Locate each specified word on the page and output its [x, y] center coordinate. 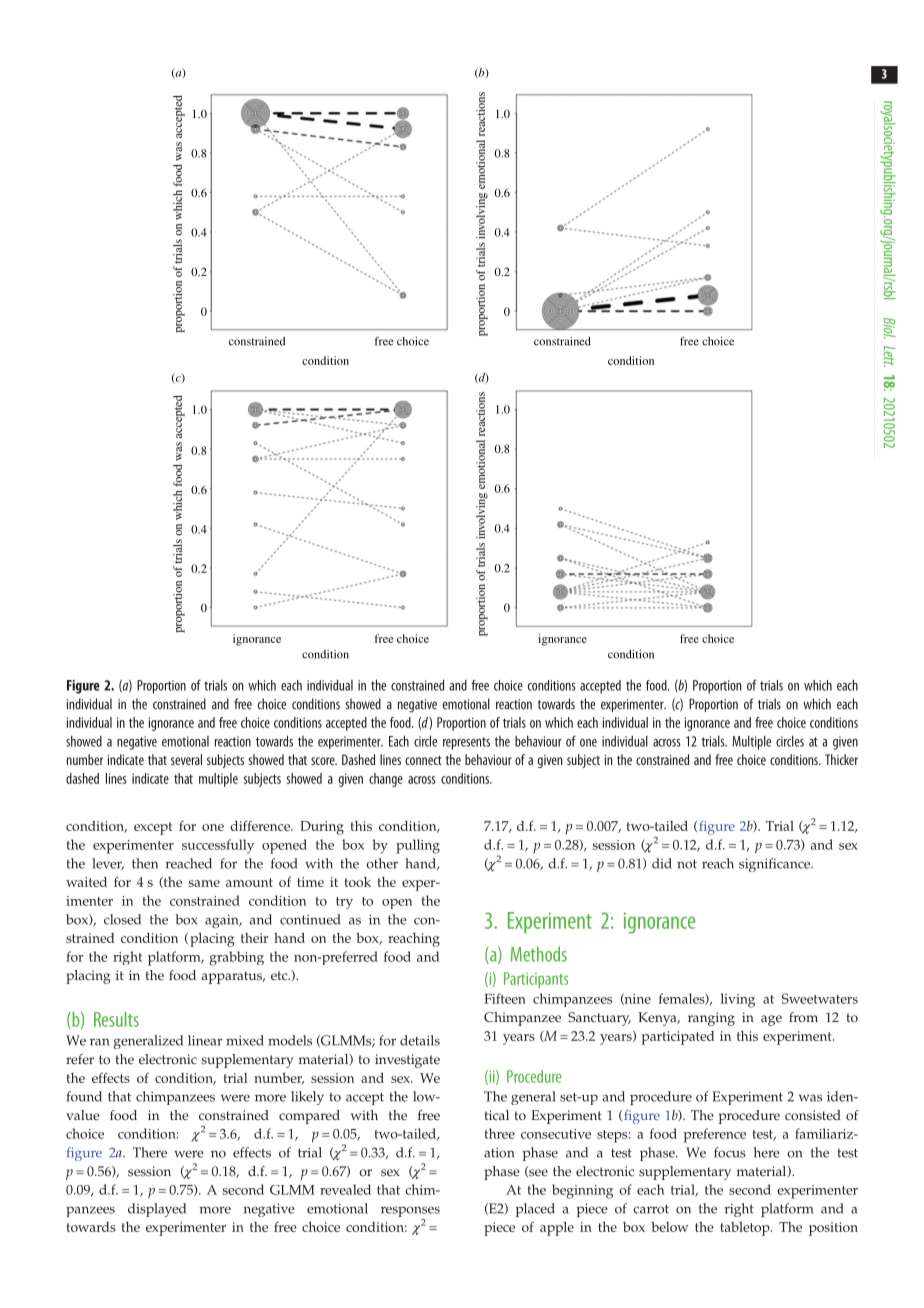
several [186, 759]
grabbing [236, 958]
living [738, 1000]
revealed [345, 1189]
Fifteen [505, 998]
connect [423, 760]
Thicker [841, 759]
